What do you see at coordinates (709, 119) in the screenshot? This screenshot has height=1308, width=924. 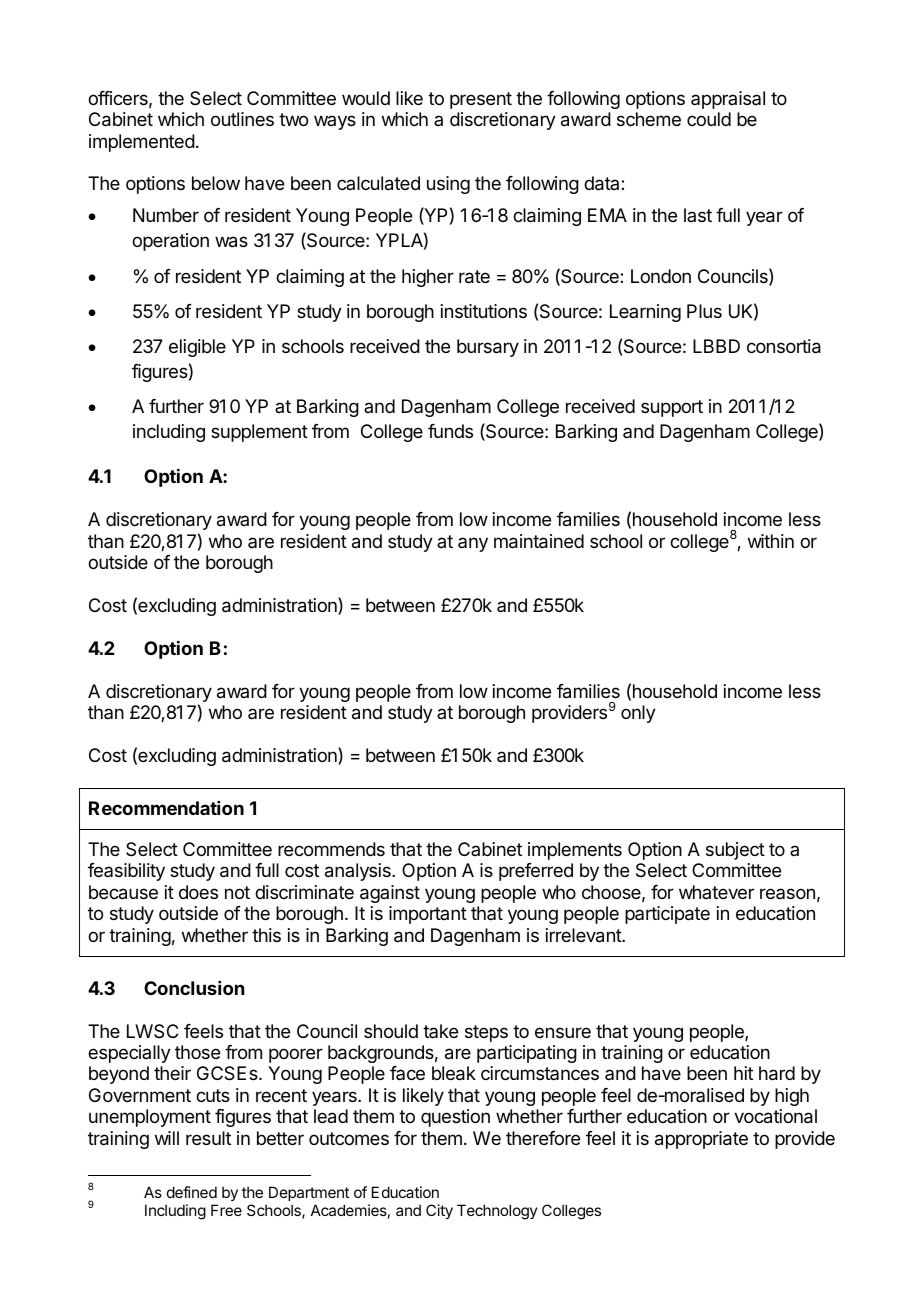 I see `could` at bounding box center [709, 119].
